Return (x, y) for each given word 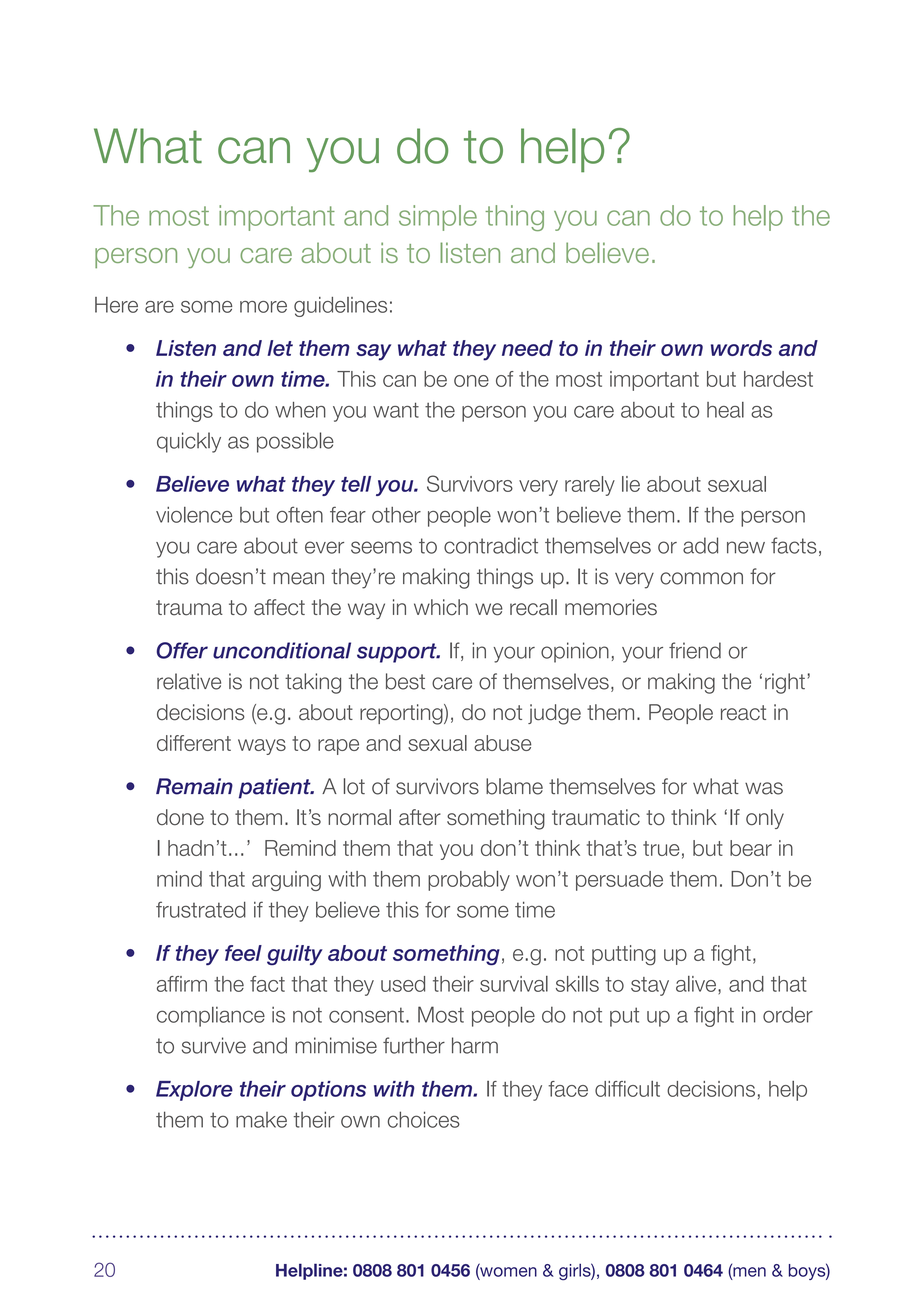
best (405, 681)
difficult (627, 1089)
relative (189, 681)
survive (214, 1045)
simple (438, 218)
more (263, 307)
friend (695, 650)
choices (424, 1119)
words (741, 348)
